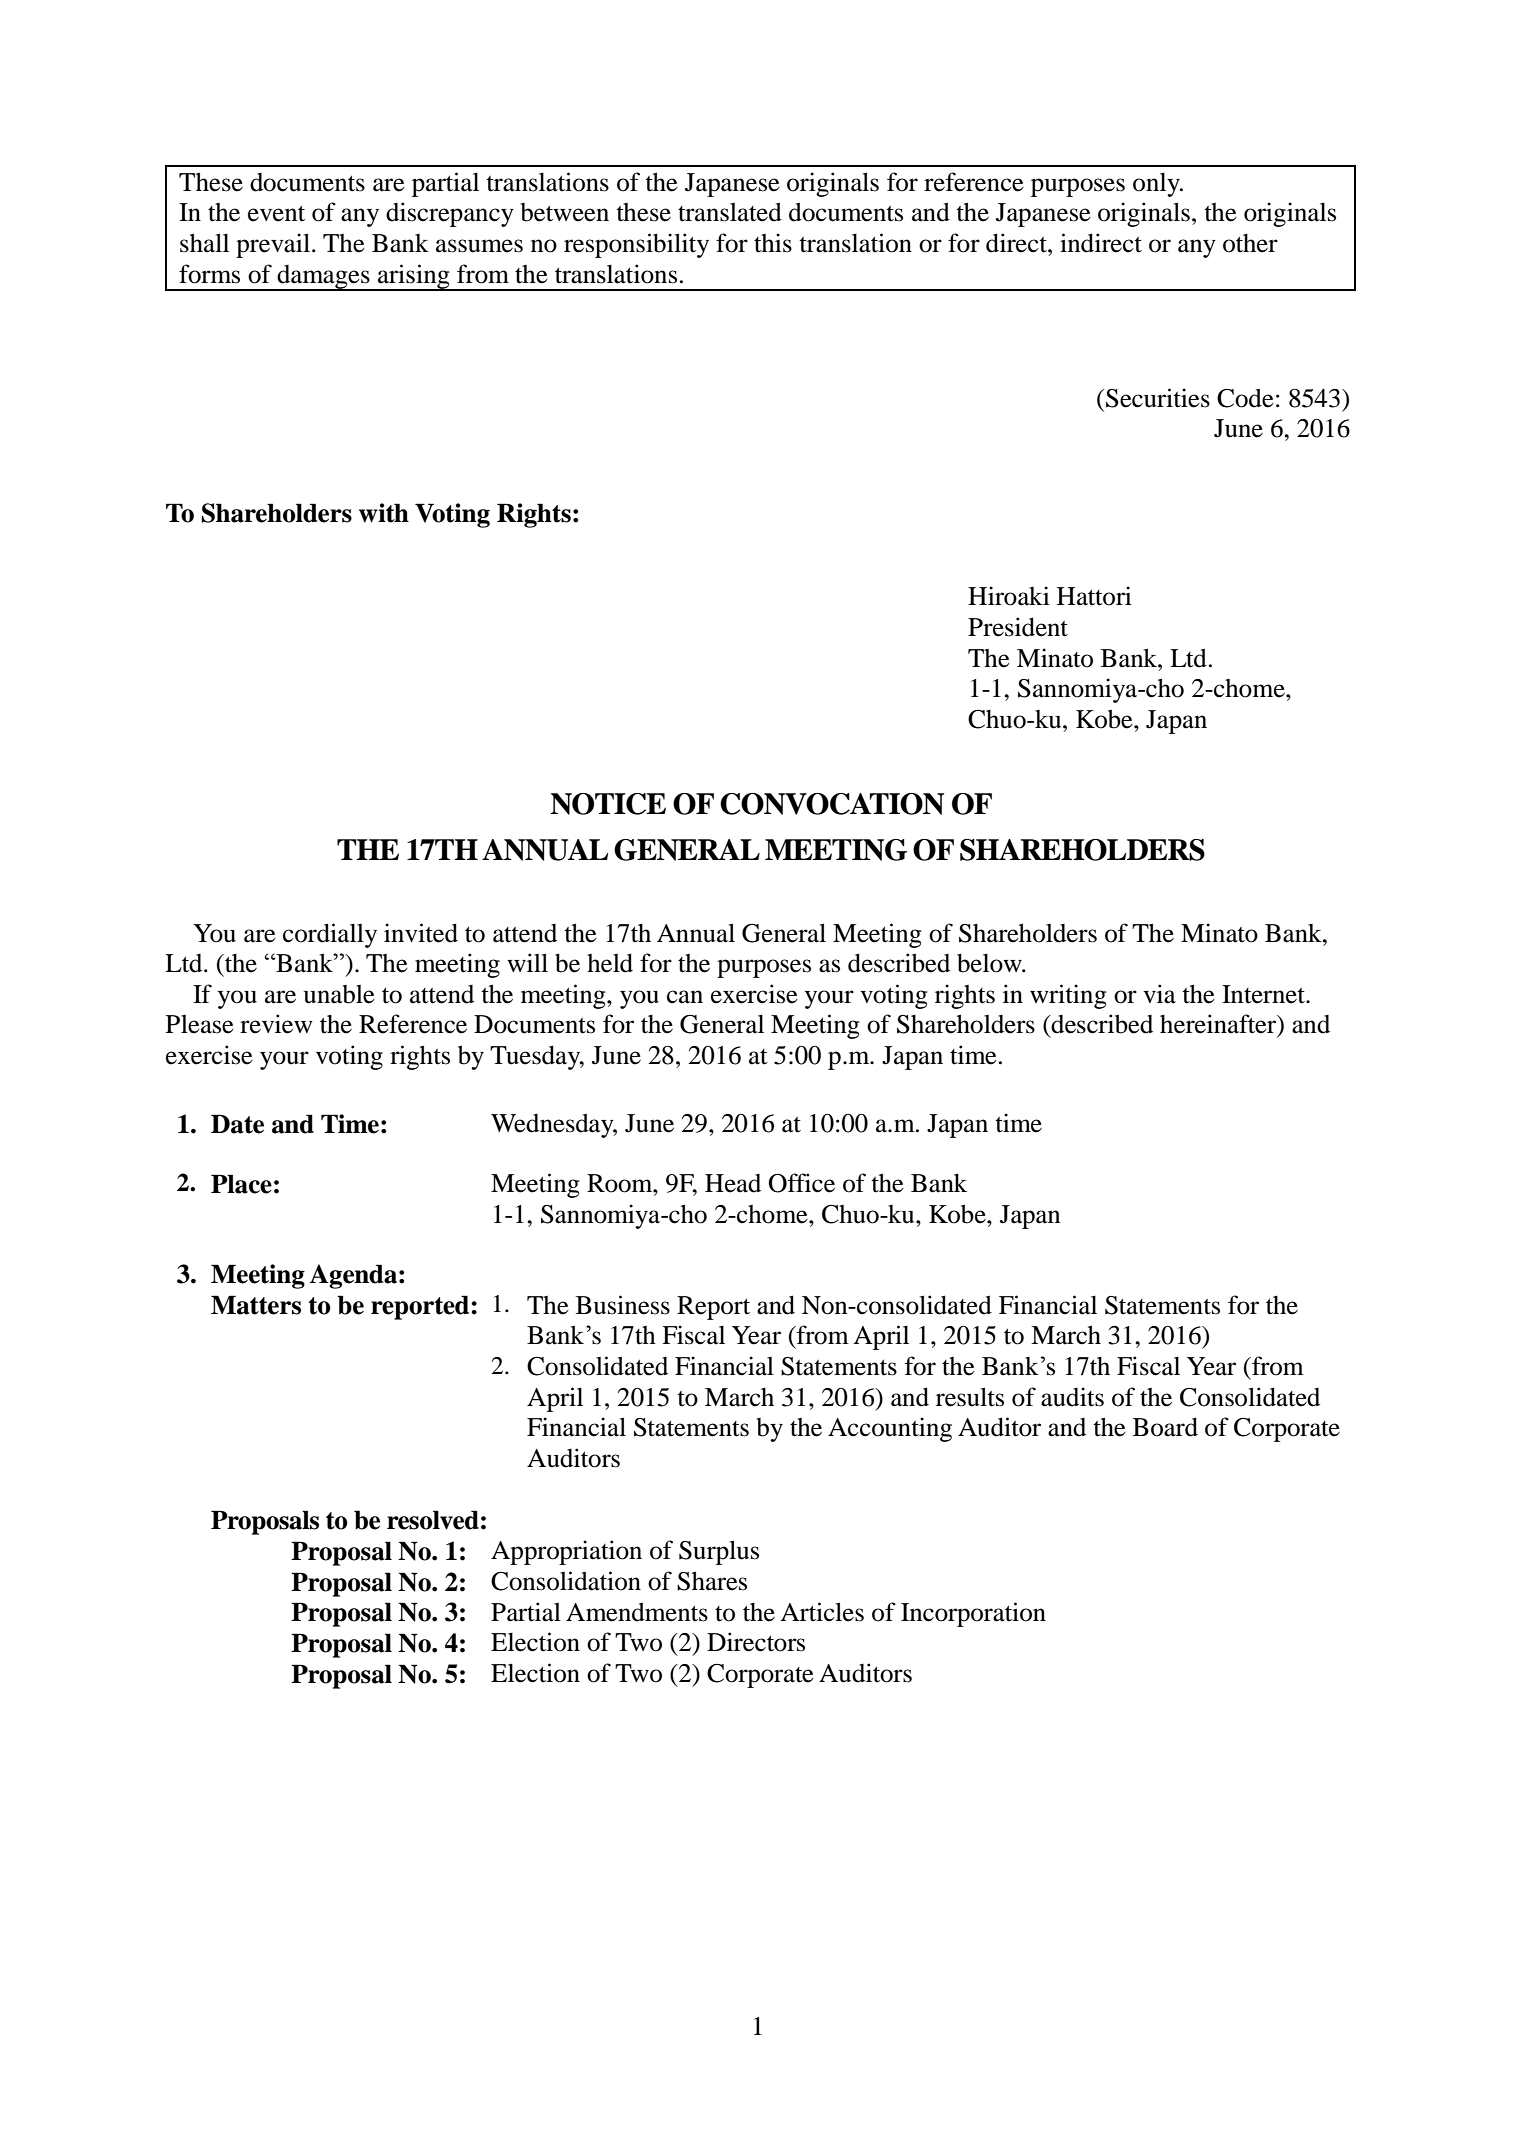 The width and height of the screenshot is (1515, 2143). I want to click on cordially, so click(330, 935).
